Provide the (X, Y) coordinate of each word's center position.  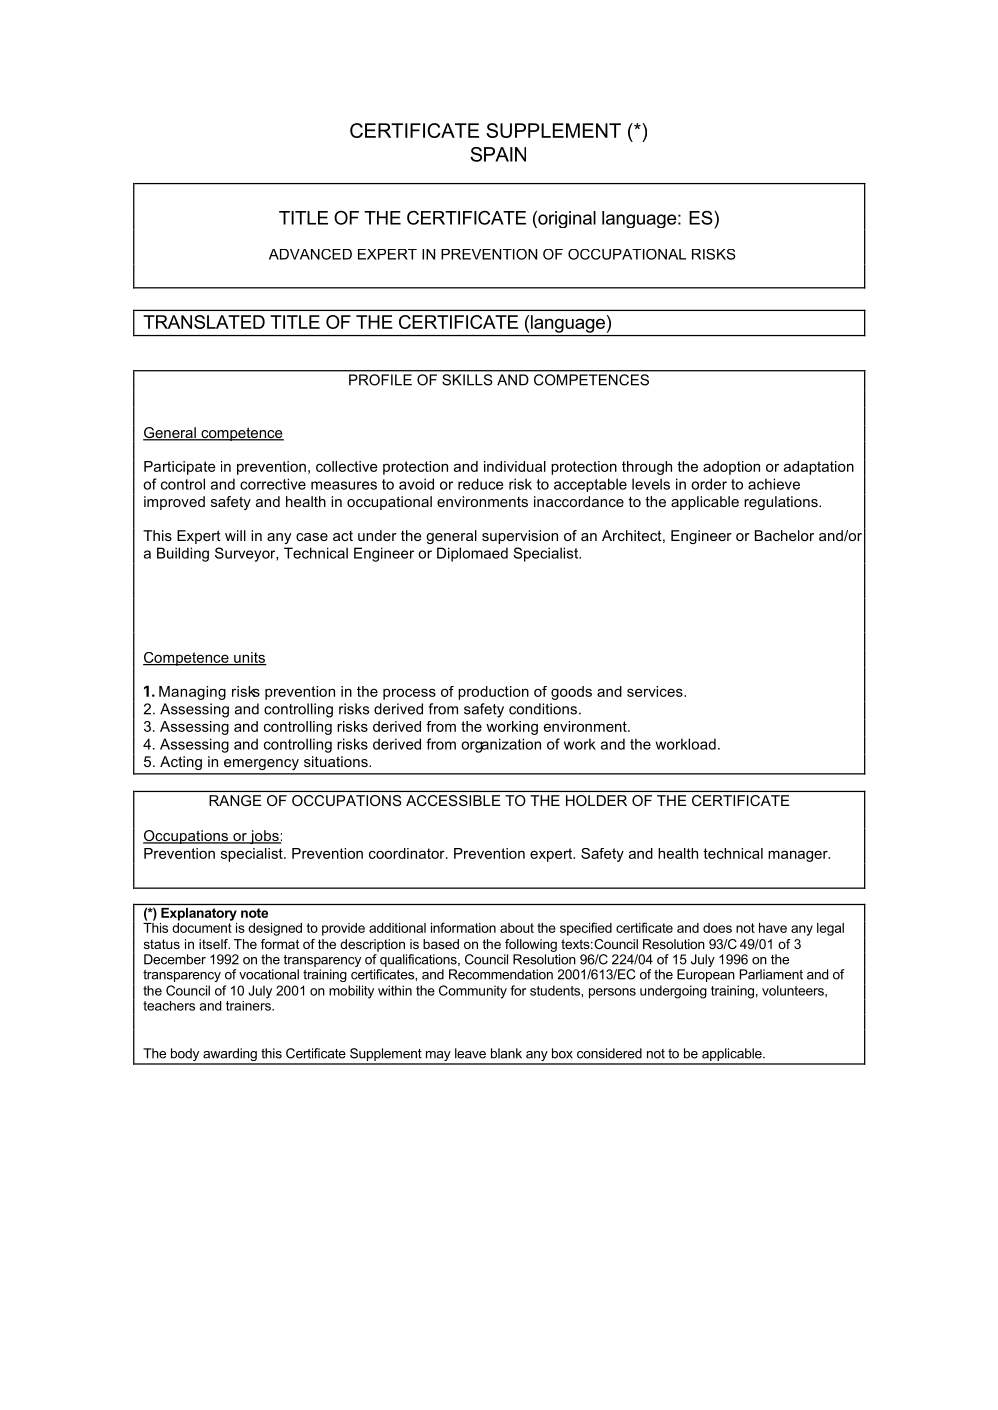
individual (515, 466)
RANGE (235, 800)
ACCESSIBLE (453, 800)
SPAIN (498, 154)
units (249, 658)
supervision (520, 537)
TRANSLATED (204, 322)
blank (506, 1053)
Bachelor (784, 535)
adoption (731, 468)
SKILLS (467, 380)
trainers (249, 1004)
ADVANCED (310, 254)
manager (799, 856)
